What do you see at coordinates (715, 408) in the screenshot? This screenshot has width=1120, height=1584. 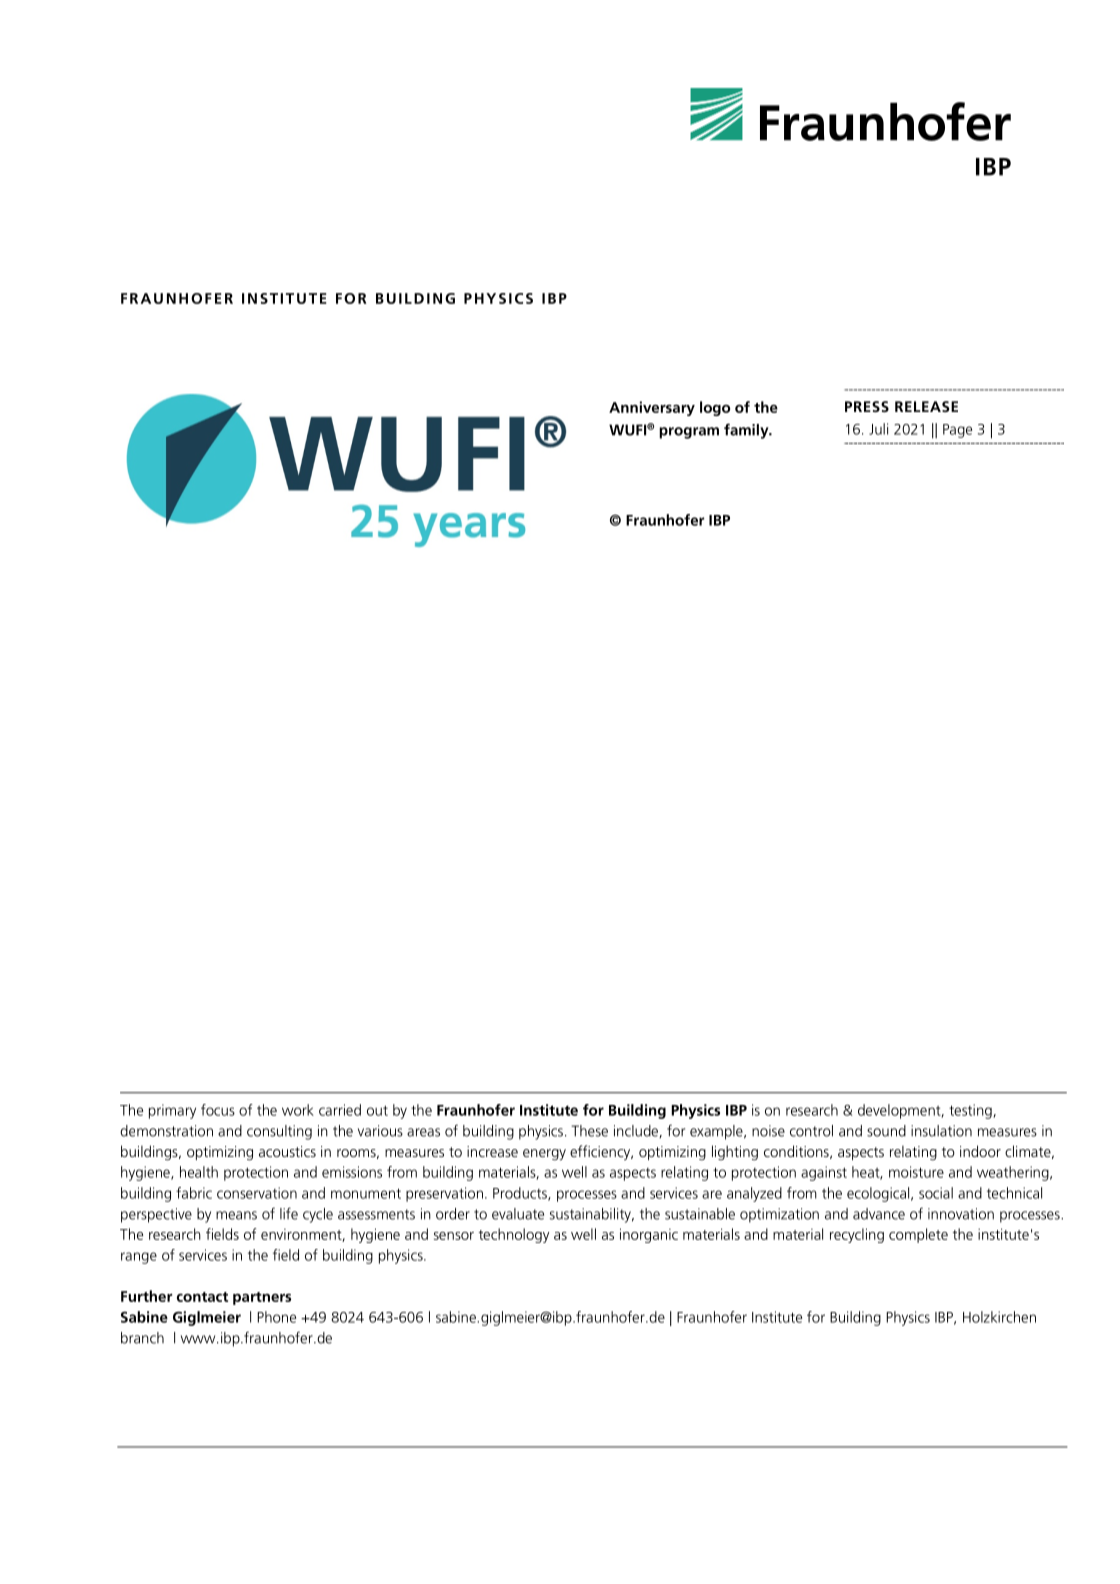 I see `logo` at bounding box center [715, 408].
